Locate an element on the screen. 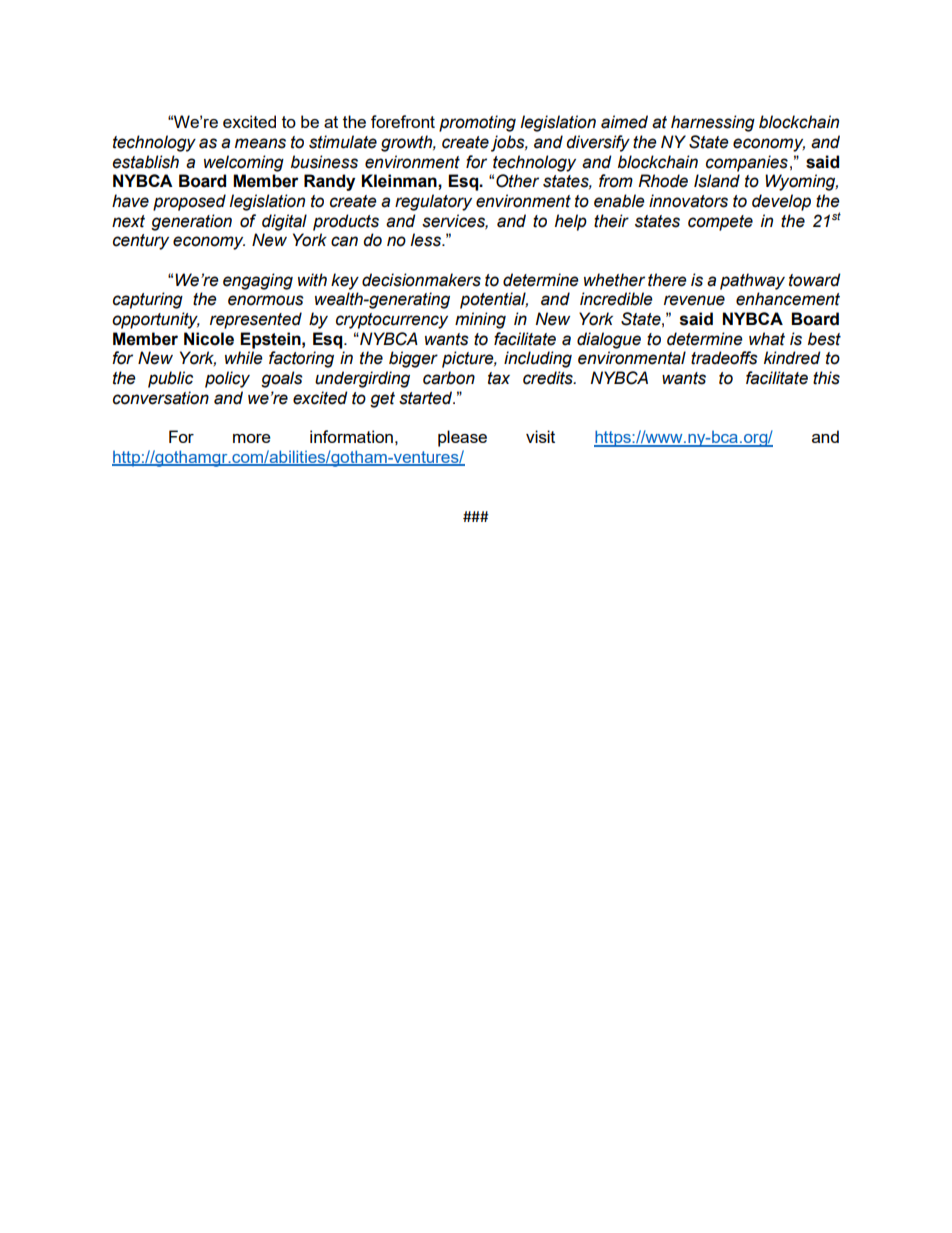  engaging is located at coordinates (258, 281).
